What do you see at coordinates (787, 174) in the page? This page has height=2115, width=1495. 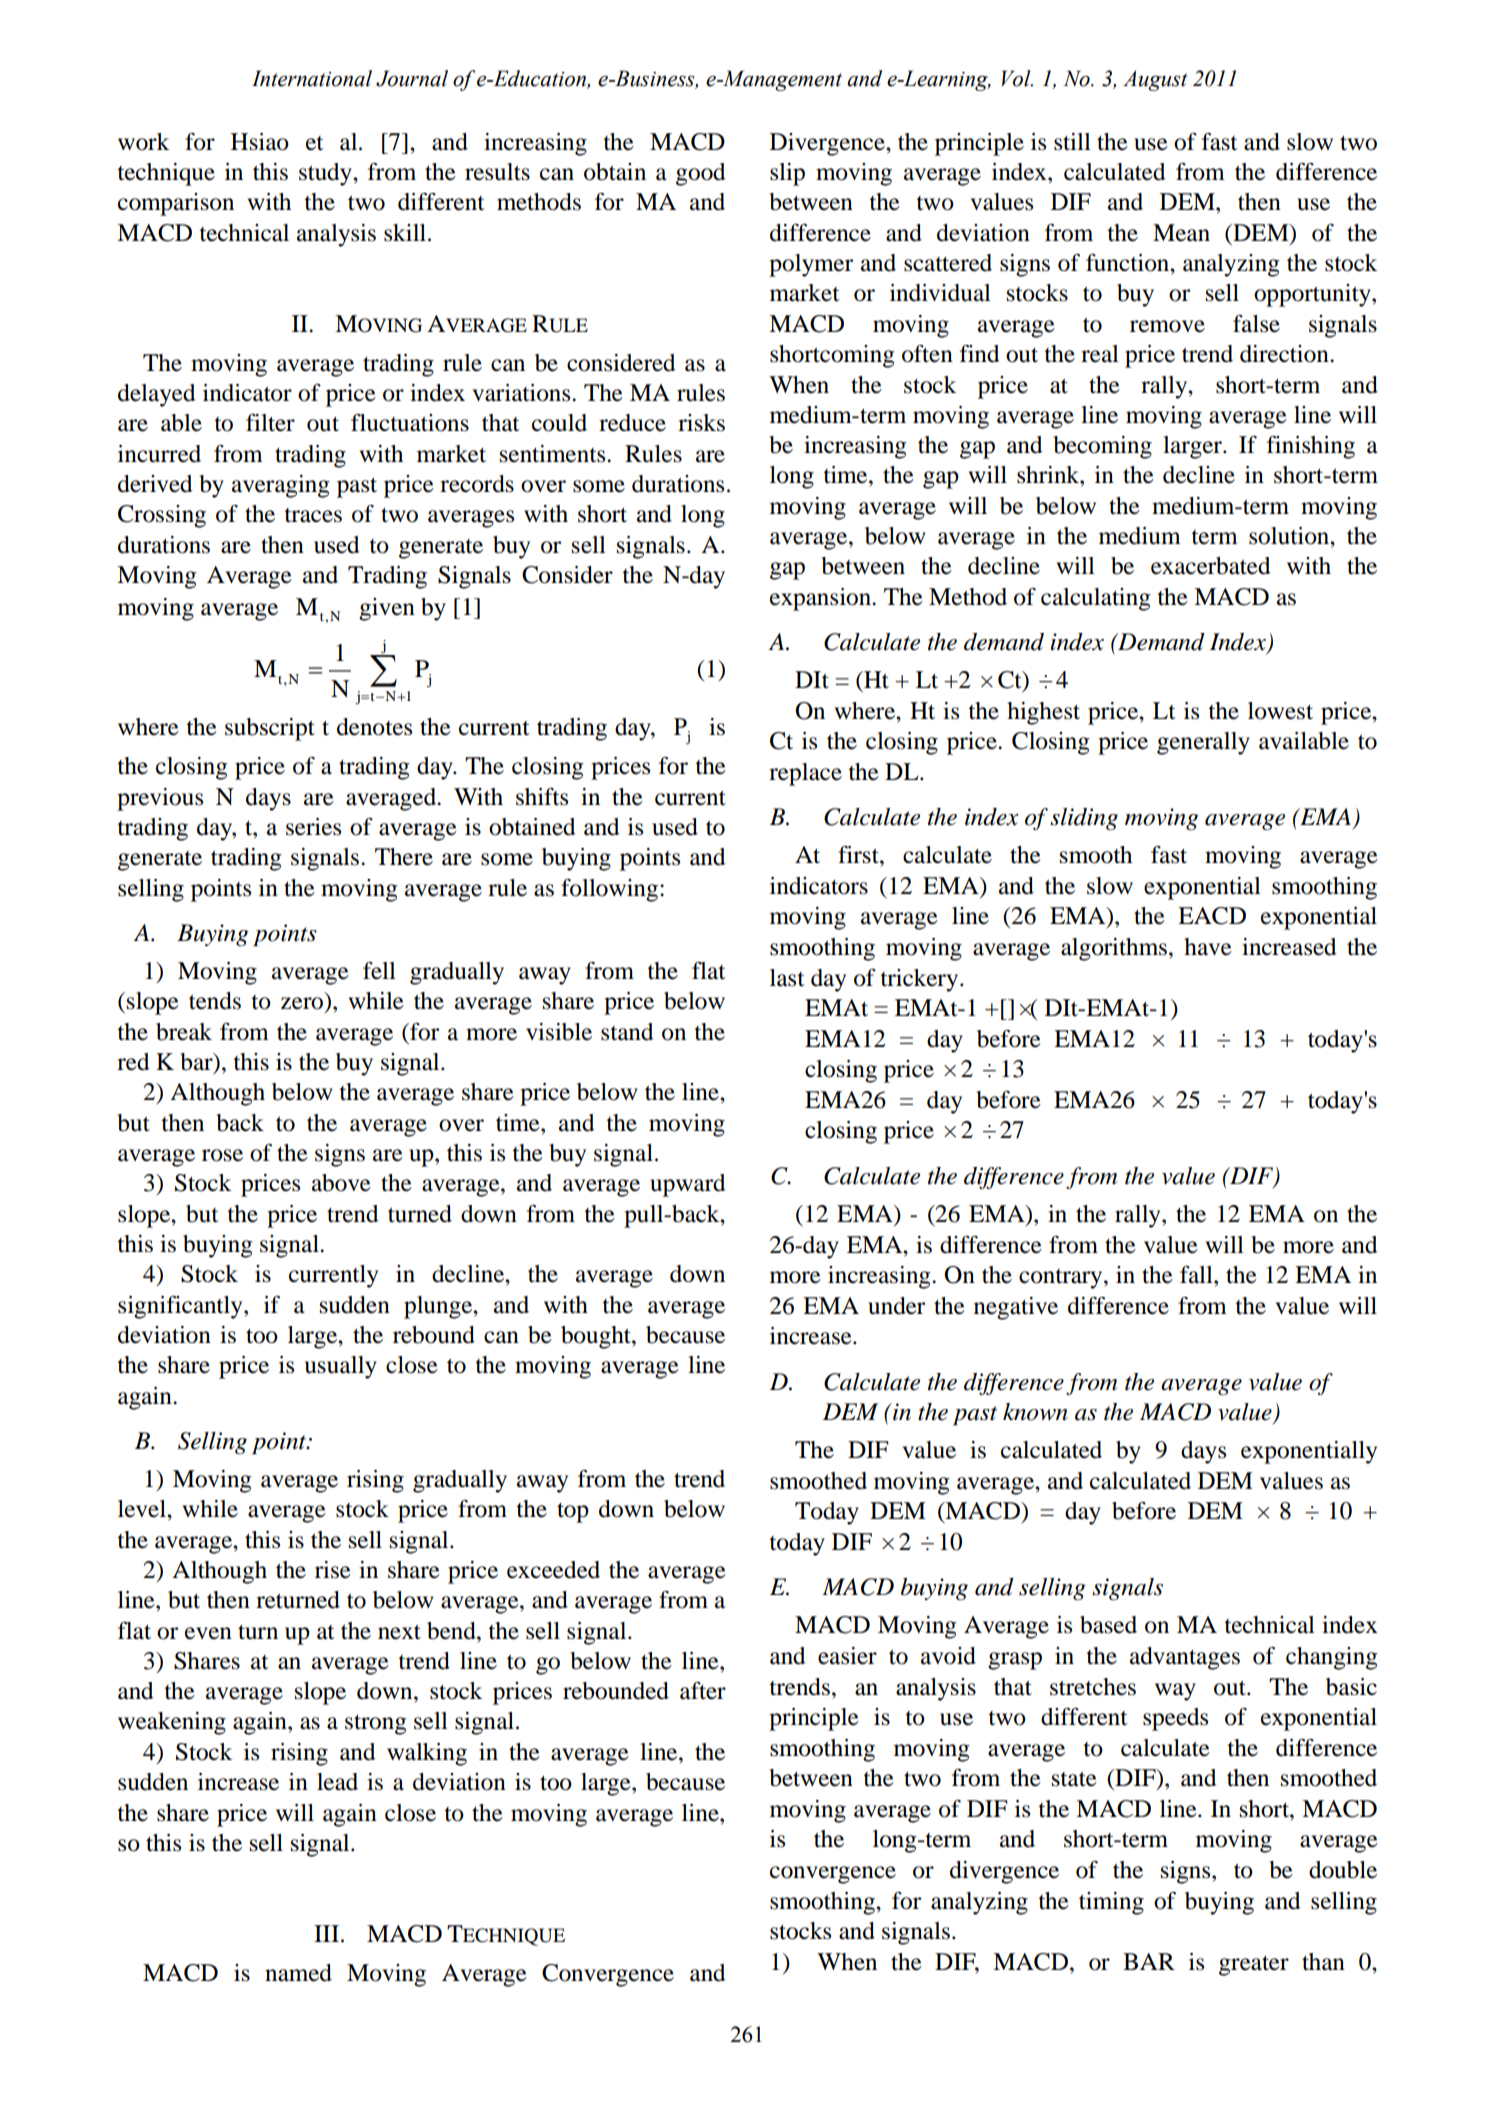 I see `slip` at bounding box center [787, 174].
